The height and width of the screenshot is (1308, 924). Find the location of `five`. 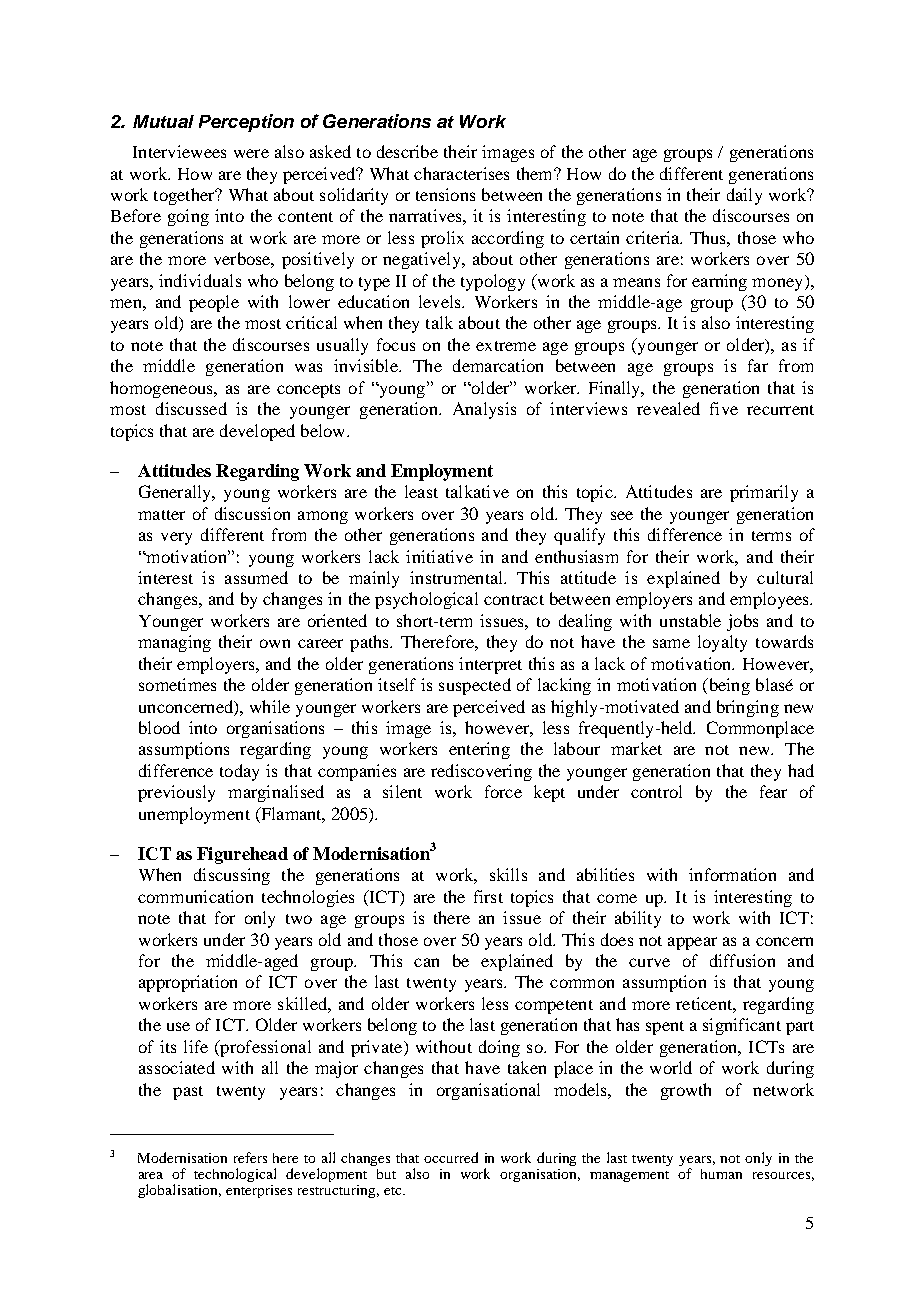

five is located at coordinates (724, 408).
